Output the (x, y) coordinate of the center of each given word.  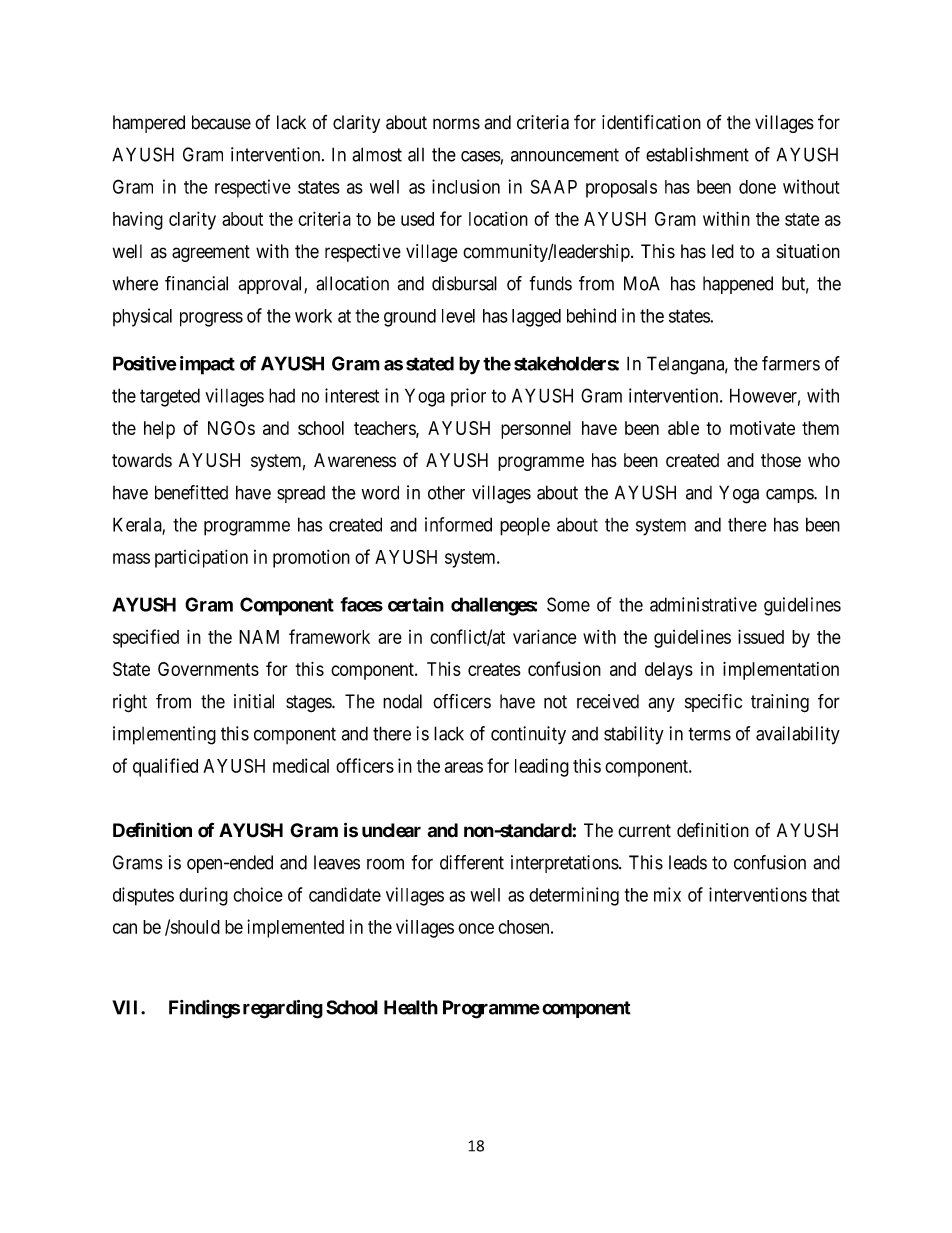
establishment (697, 154)
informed (458, 524)
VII (127, 1007)
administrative (703, 604)
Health (411, 1007)
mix (667, 894)
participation (201, 558)
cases (481, 156)
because (221, 122)
